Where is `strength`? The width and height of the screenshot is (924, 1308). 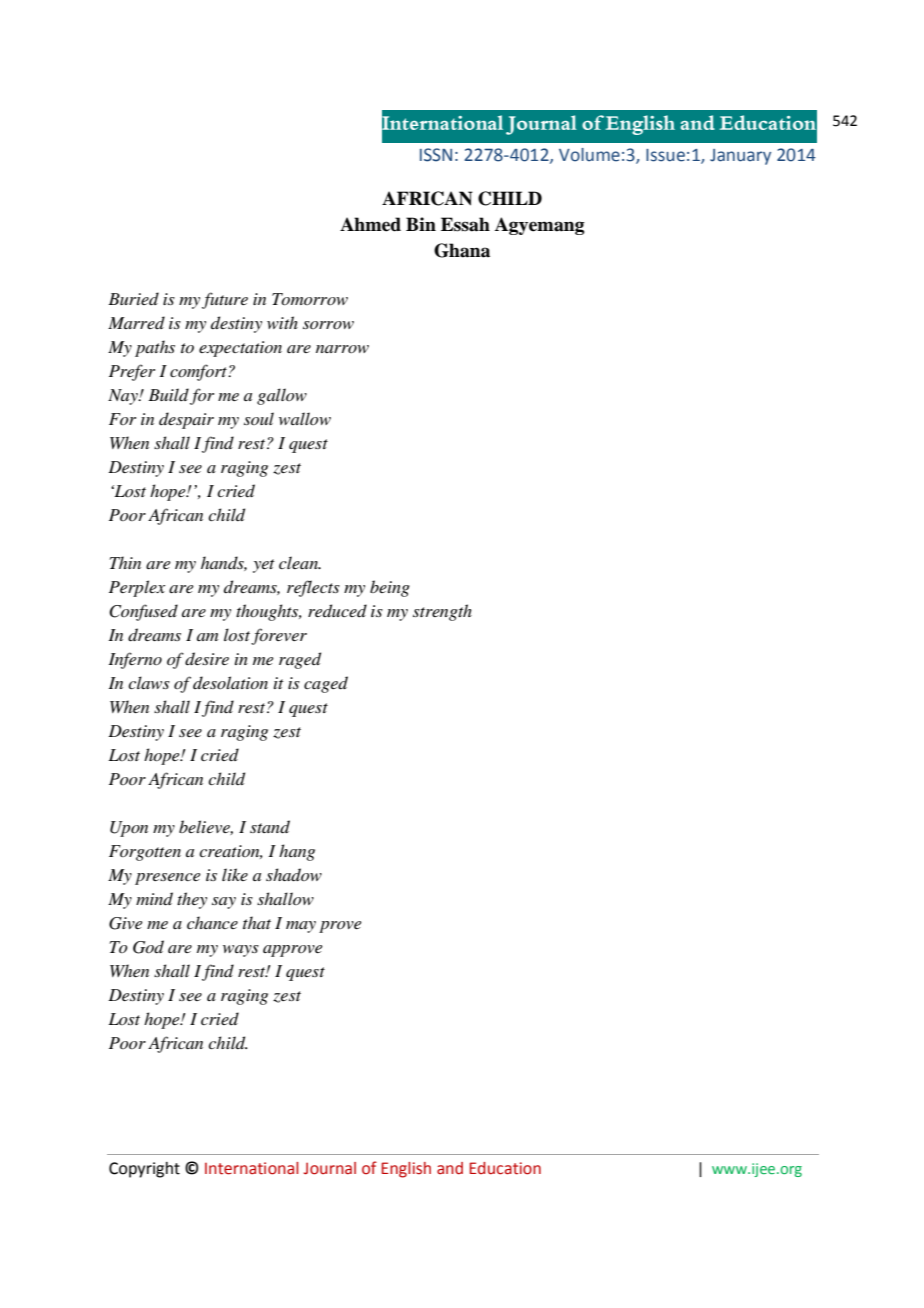
strength is located at coordinates (442, 612).
